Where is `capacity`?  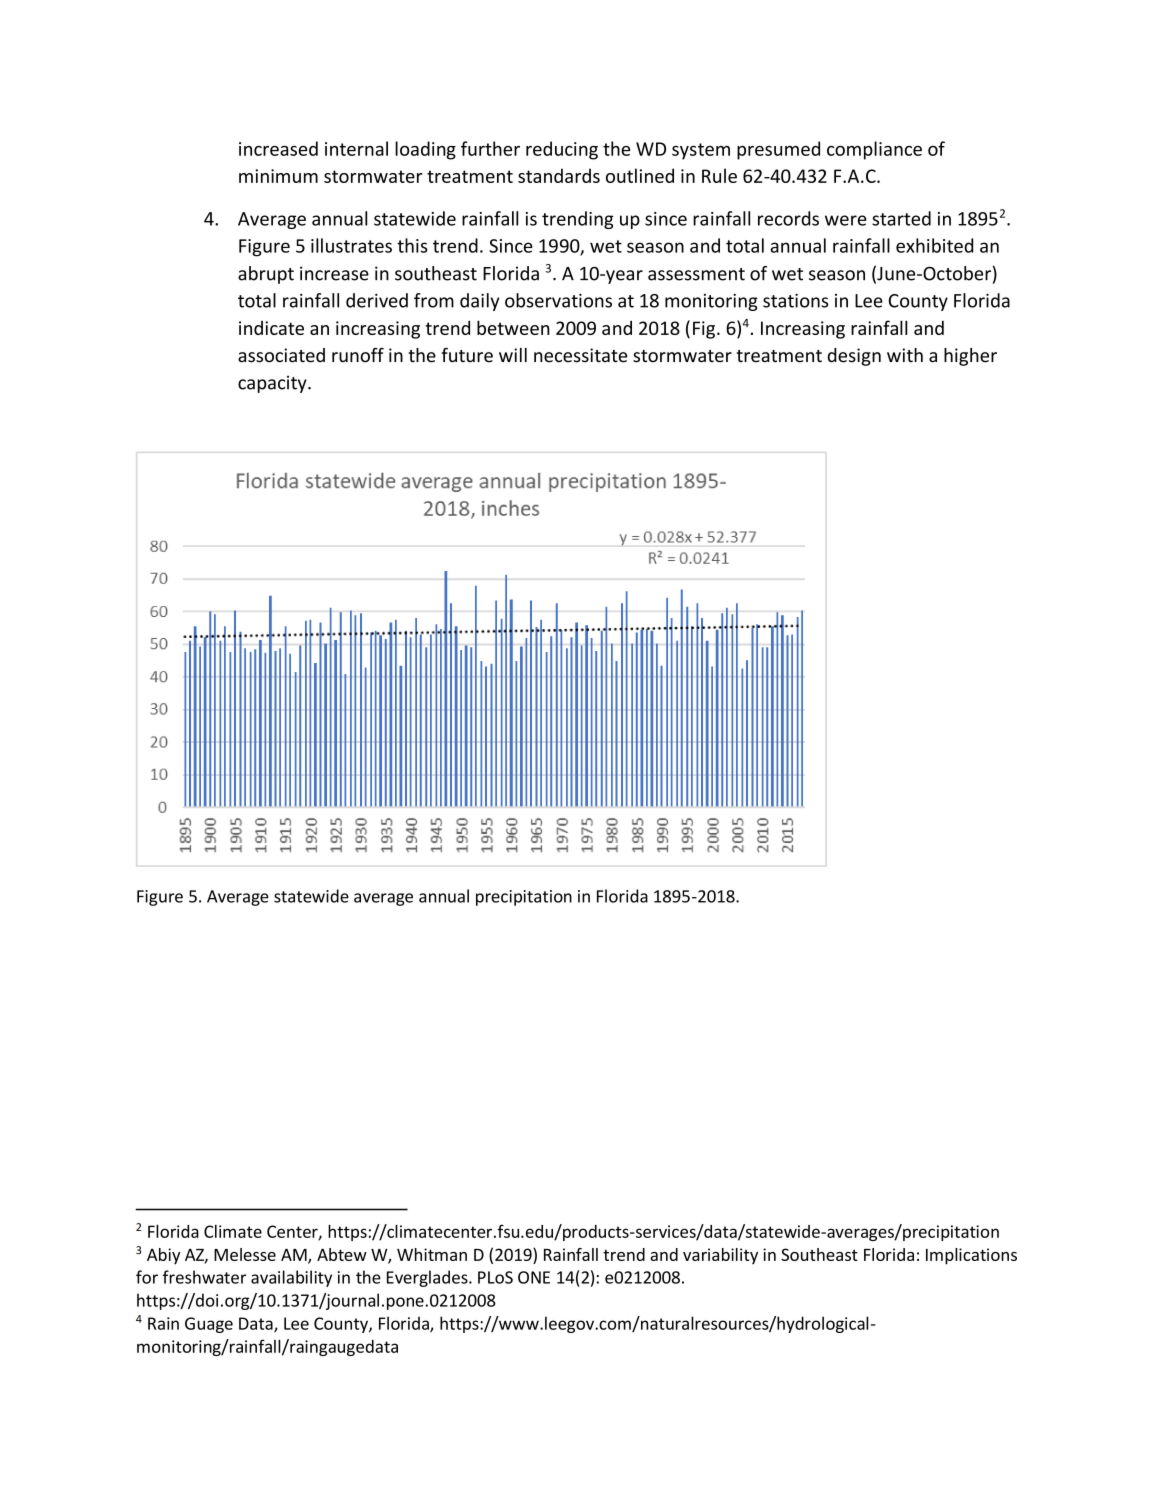 capacity is located at coordinates (273, 384).
